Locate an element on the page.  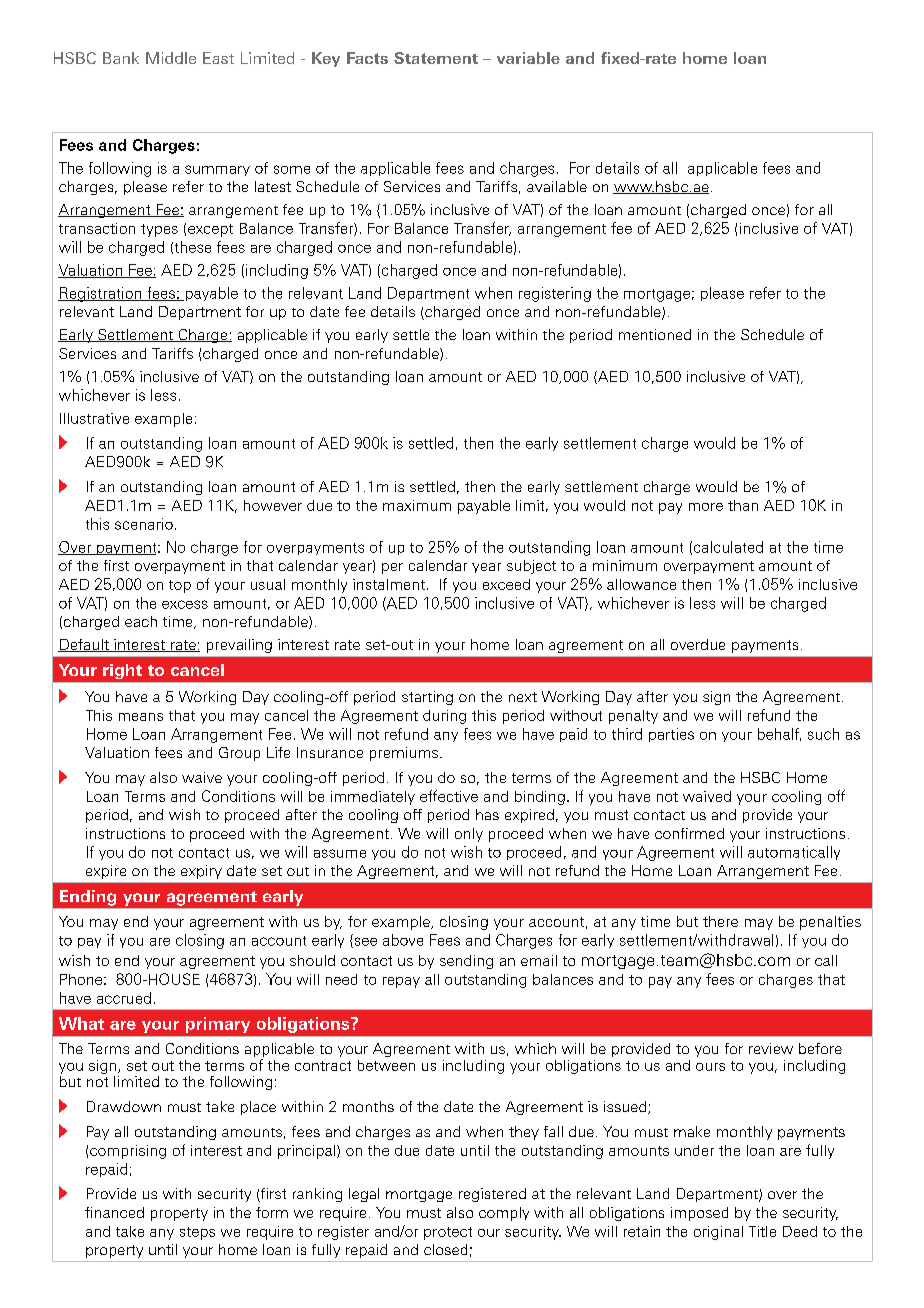
above is located at coordinates (403, 940).
